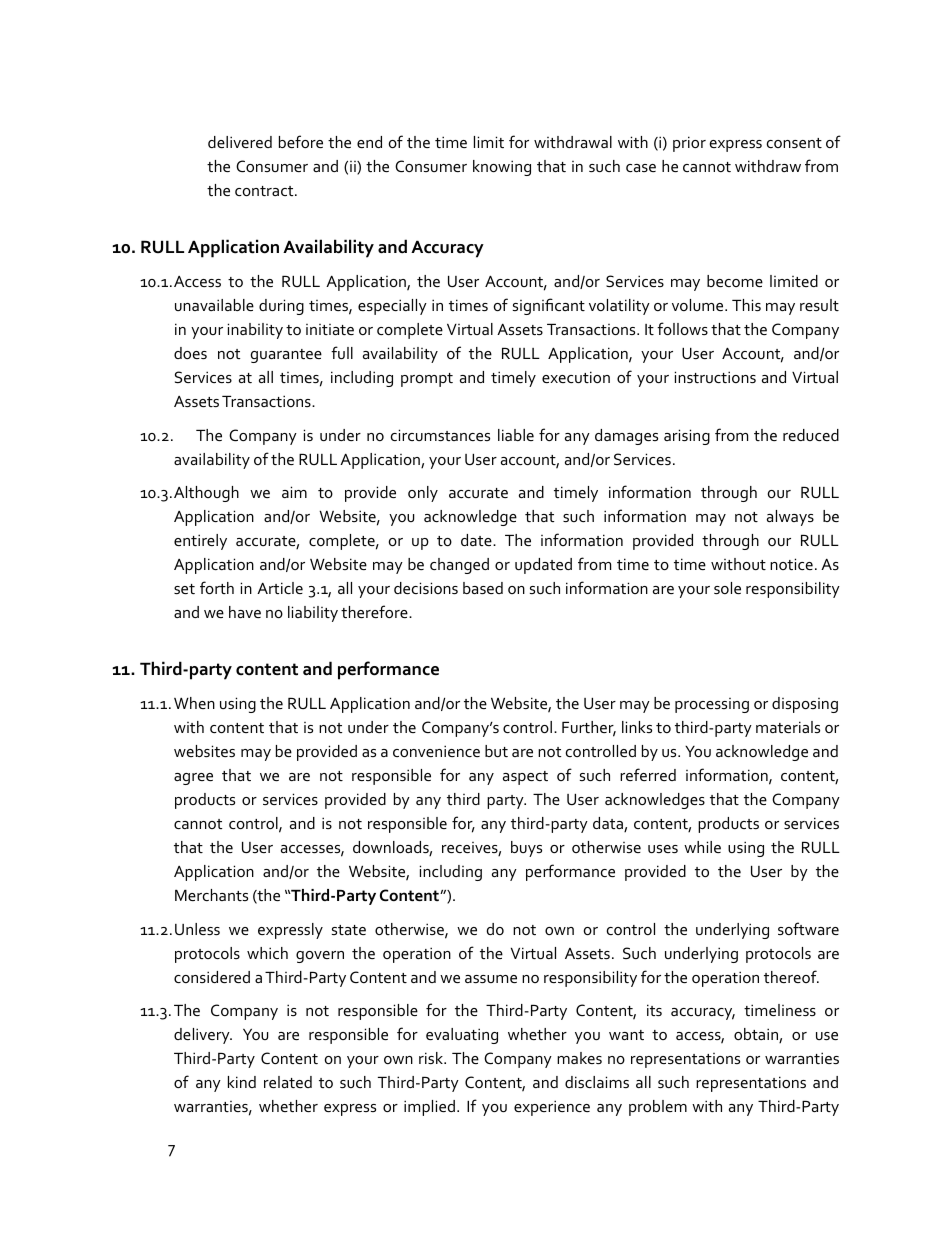  What do you see at coordinates (687, 437) in the document?
I see `arising` at bounding box center [687, 437].
